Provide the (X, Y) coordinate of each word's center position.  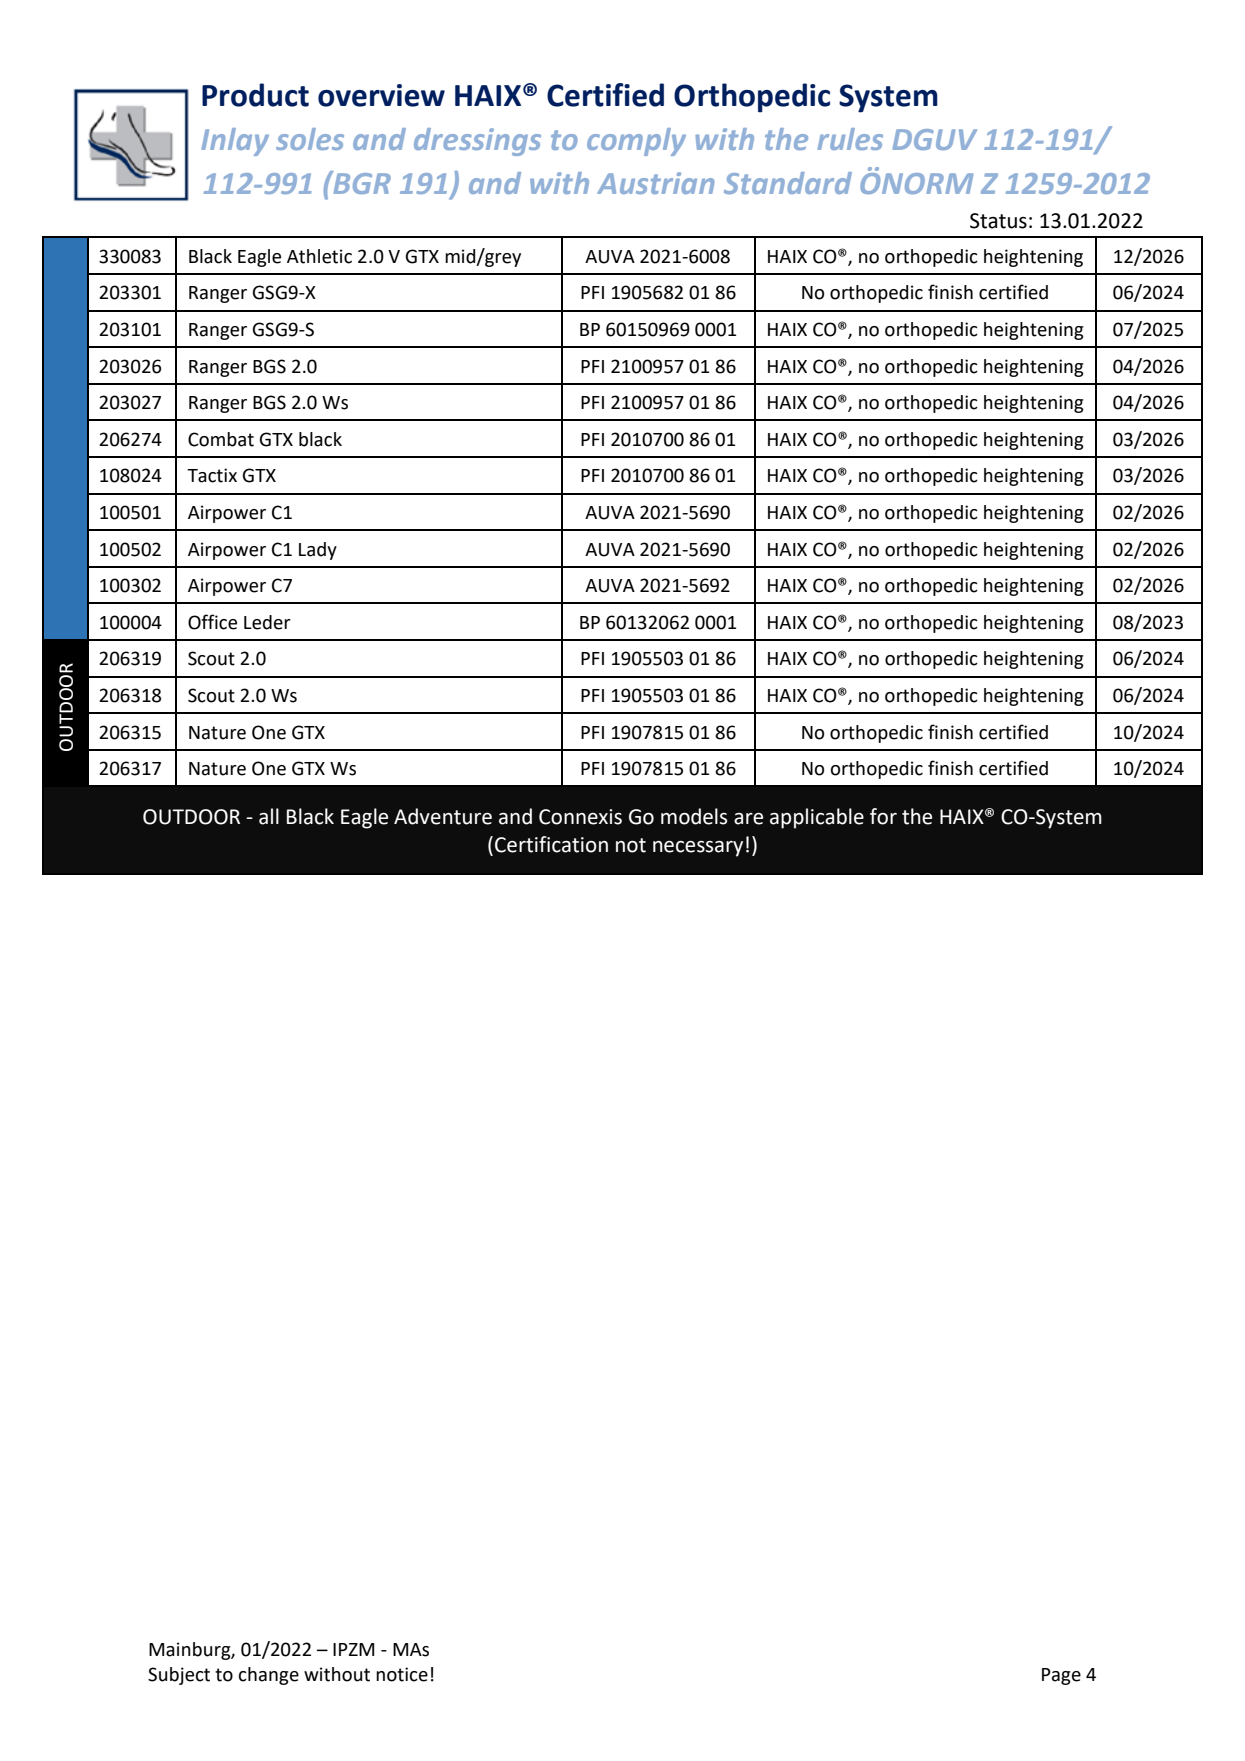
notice (402, 1674)
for (883, 816)
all (269, 816)
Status (998, 221)
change (269, 1676)
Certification (551, 844)
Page (1061, 1676)
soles (310, 139)
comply (636, 142)
